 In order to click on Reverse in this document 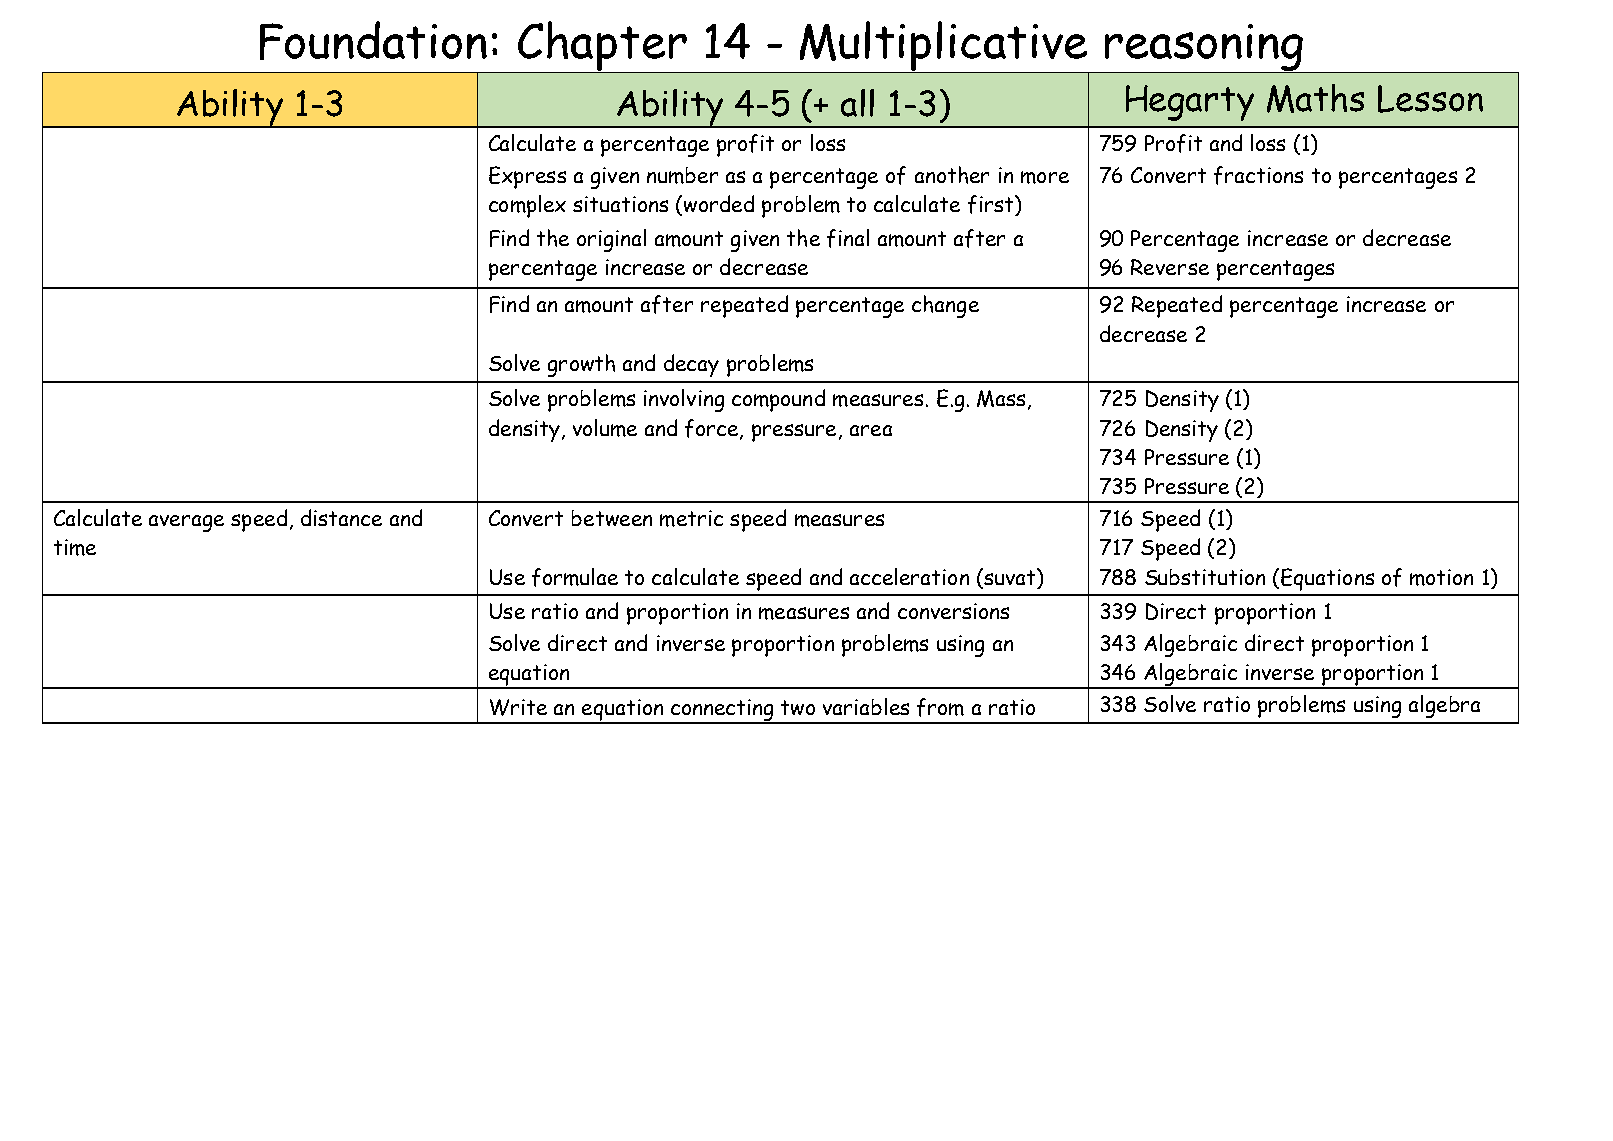, I will do `click(1170, 267)`.
